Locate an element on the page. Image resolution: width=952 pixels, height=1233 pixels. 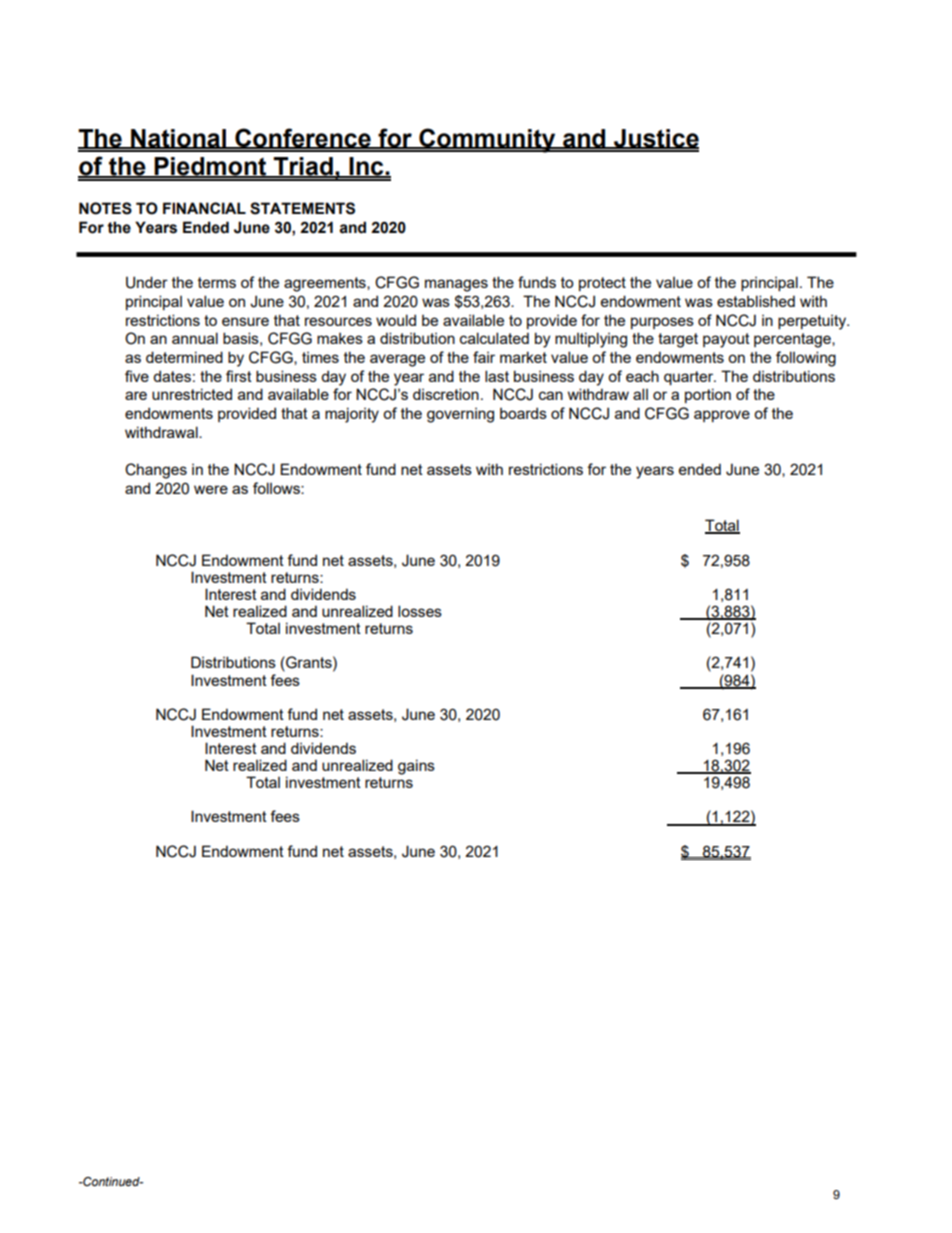
gains is located at coordinates (416, 767).
